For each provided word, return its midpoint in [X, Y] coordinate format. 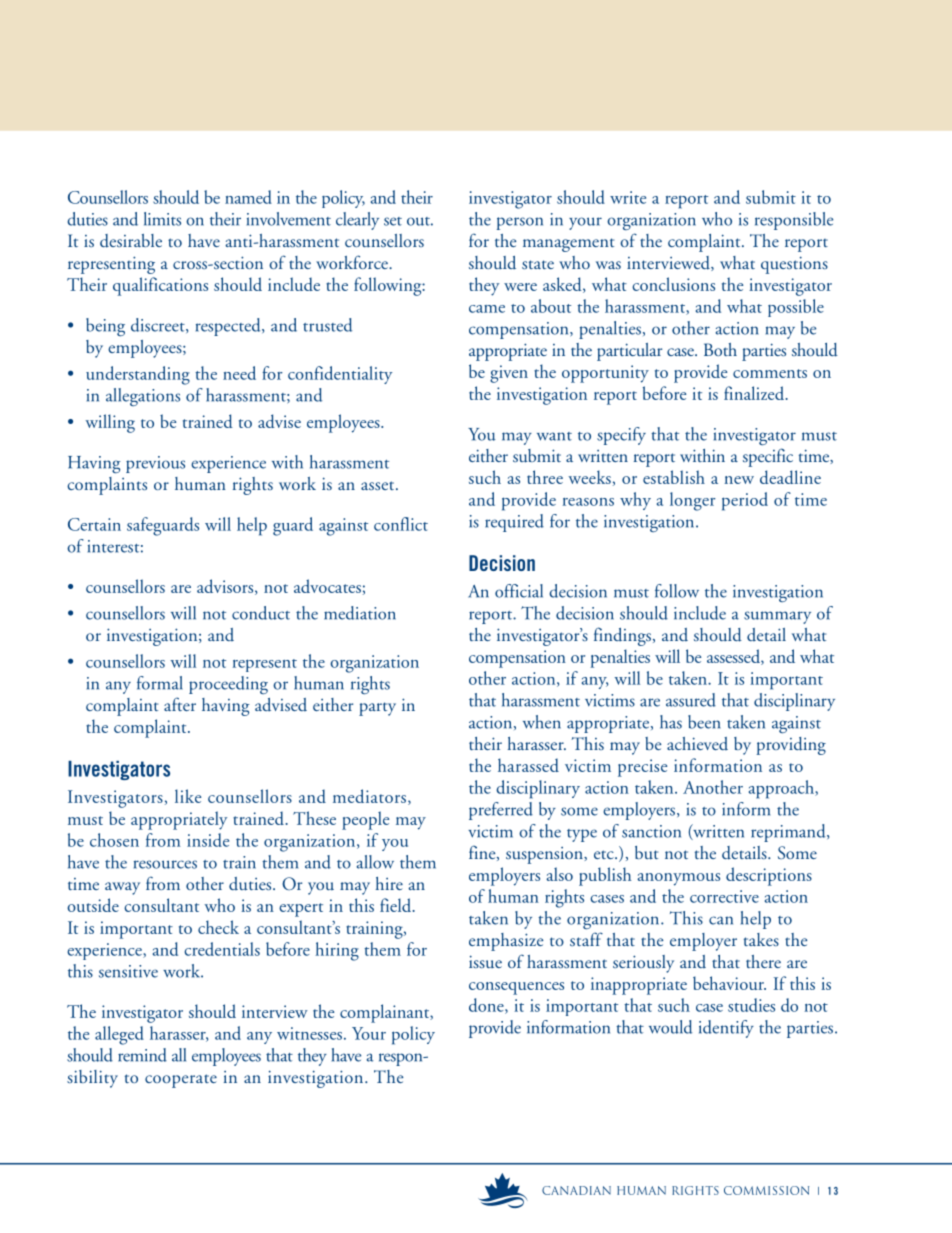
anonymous [678, 879]
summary [777, 617]
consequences [516, 988]
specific [768, 457]
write [628, 197]
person [520, 223]
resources [165, 864]
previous [155, 464]
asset [379, 485]
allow [375, 862]
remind [142, 1055]
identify [726, 1029]
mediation [360, 613]
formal [160, 683]
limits [162, 219]
